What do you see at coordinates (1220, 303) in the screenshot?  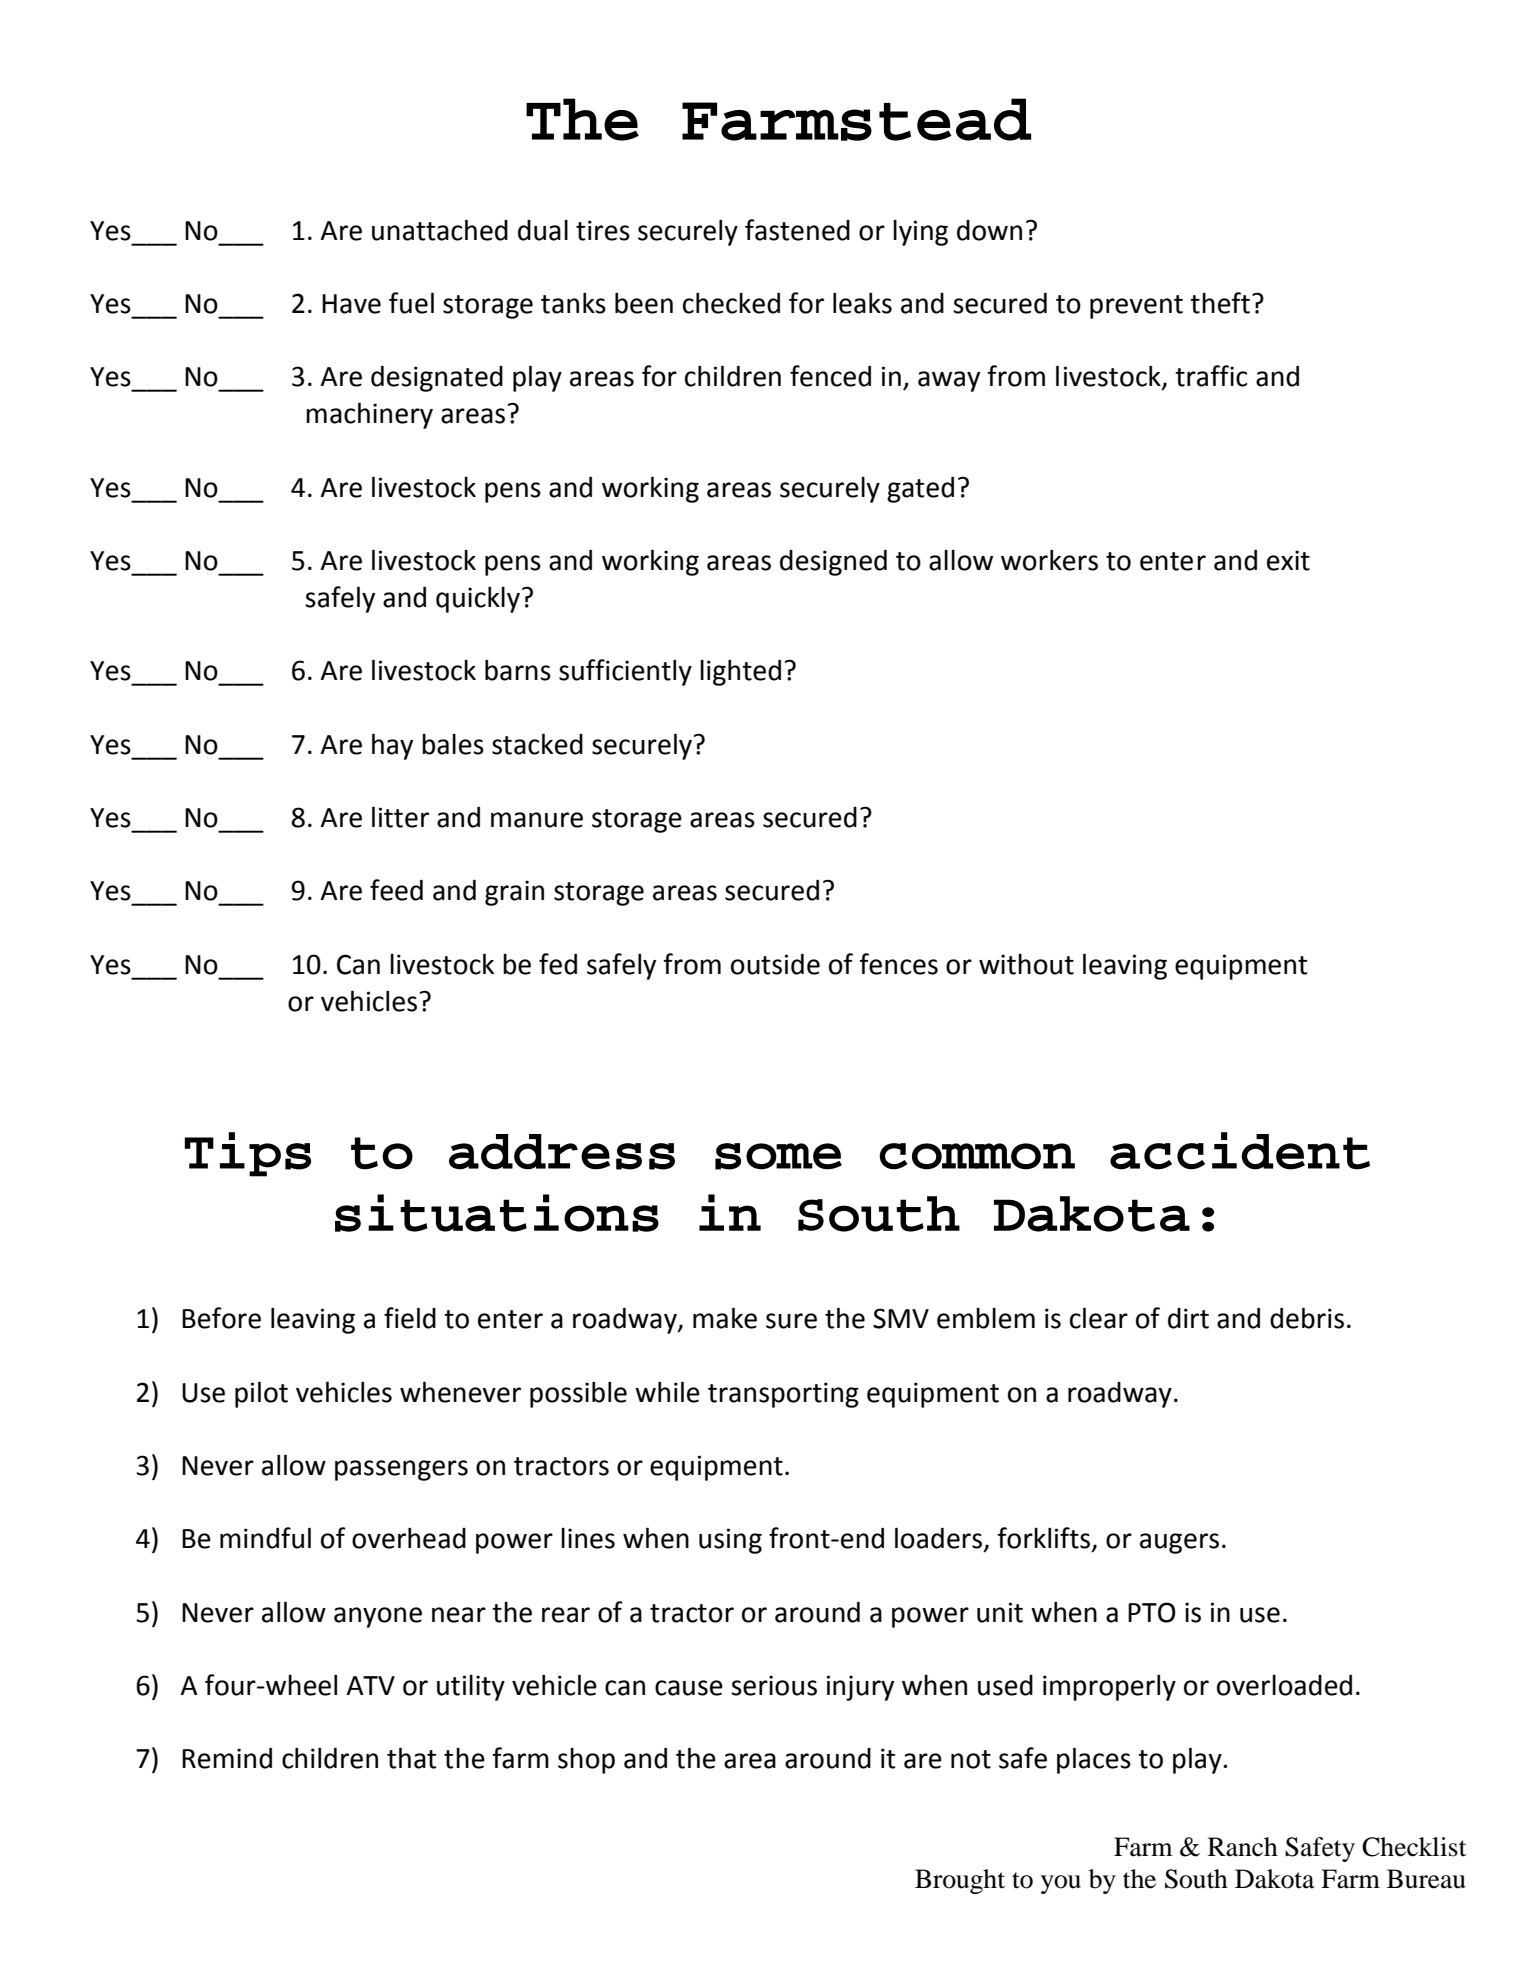 I see `theft` at bounding box center [1220, 303].
